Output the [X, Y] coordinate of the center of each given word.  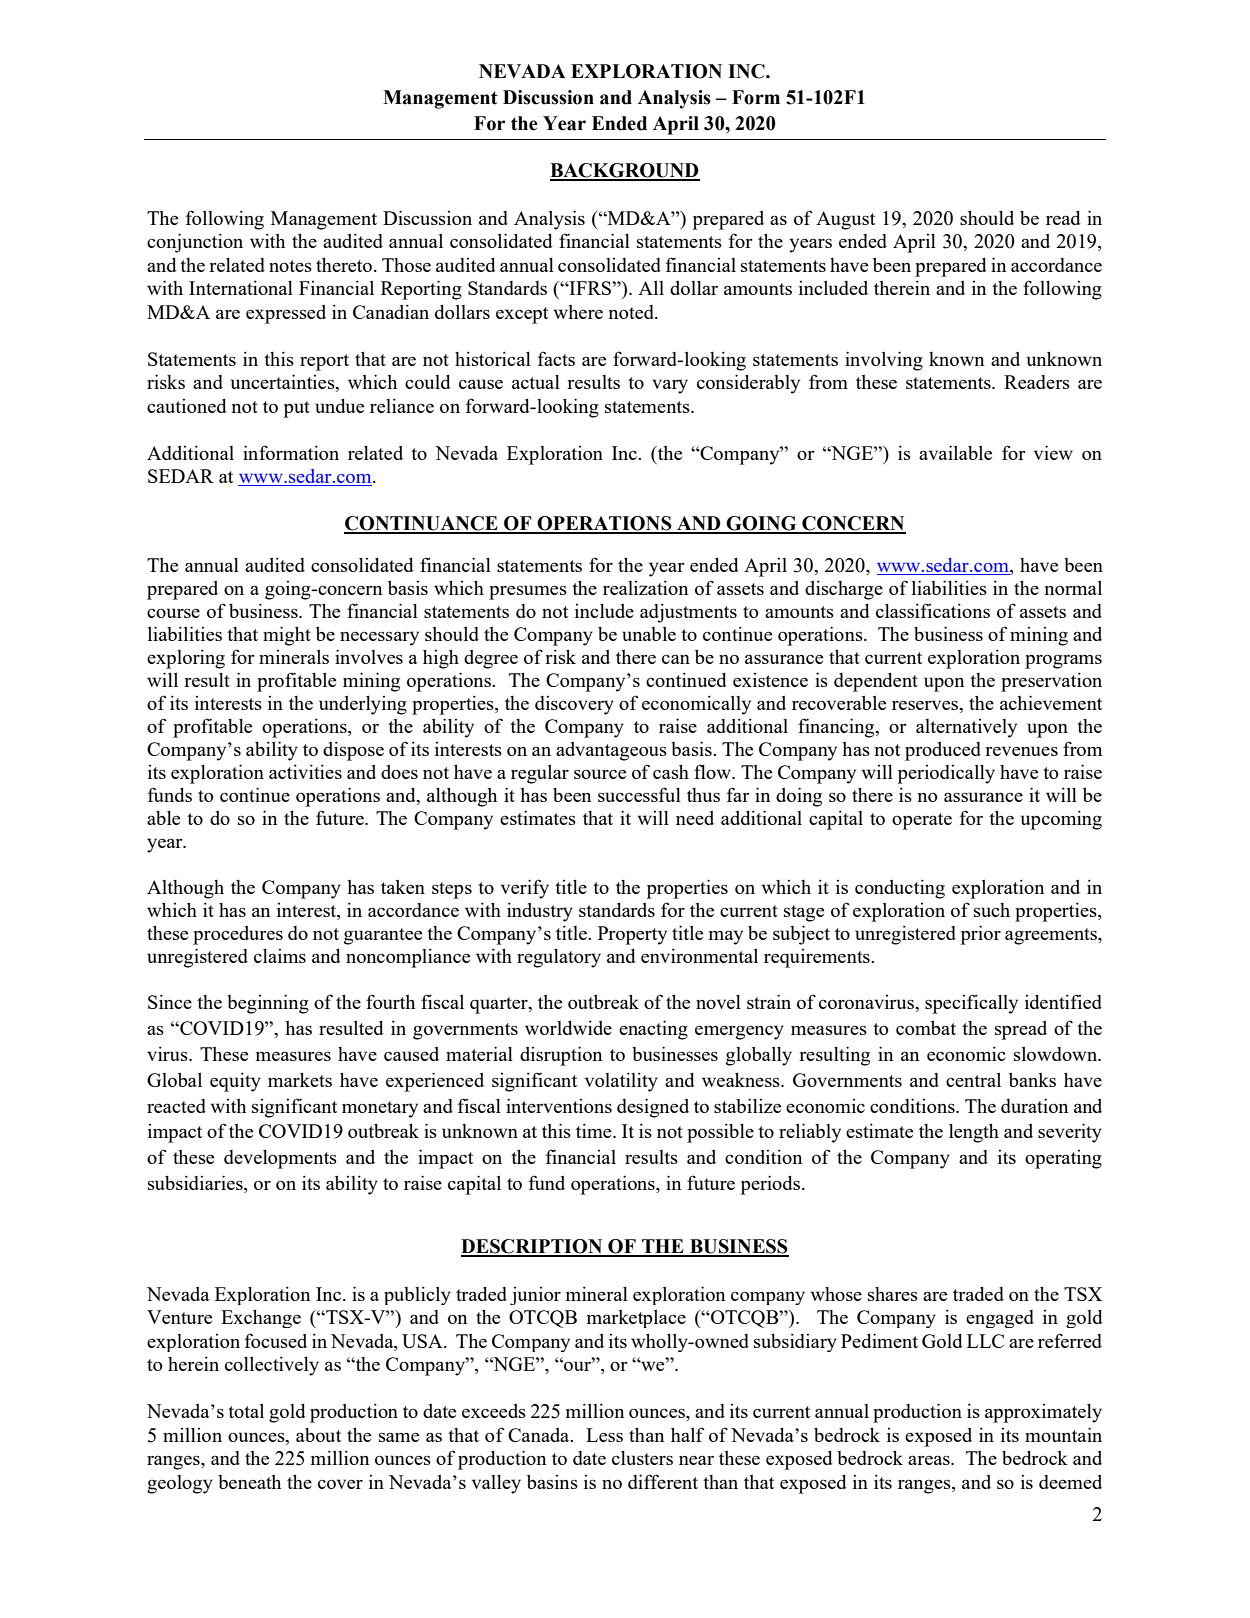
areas [930, 1460]
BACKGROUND [625, 171]
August [845, 220]
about [318, 1435]
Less [604, 1435]
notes [290, 266]
